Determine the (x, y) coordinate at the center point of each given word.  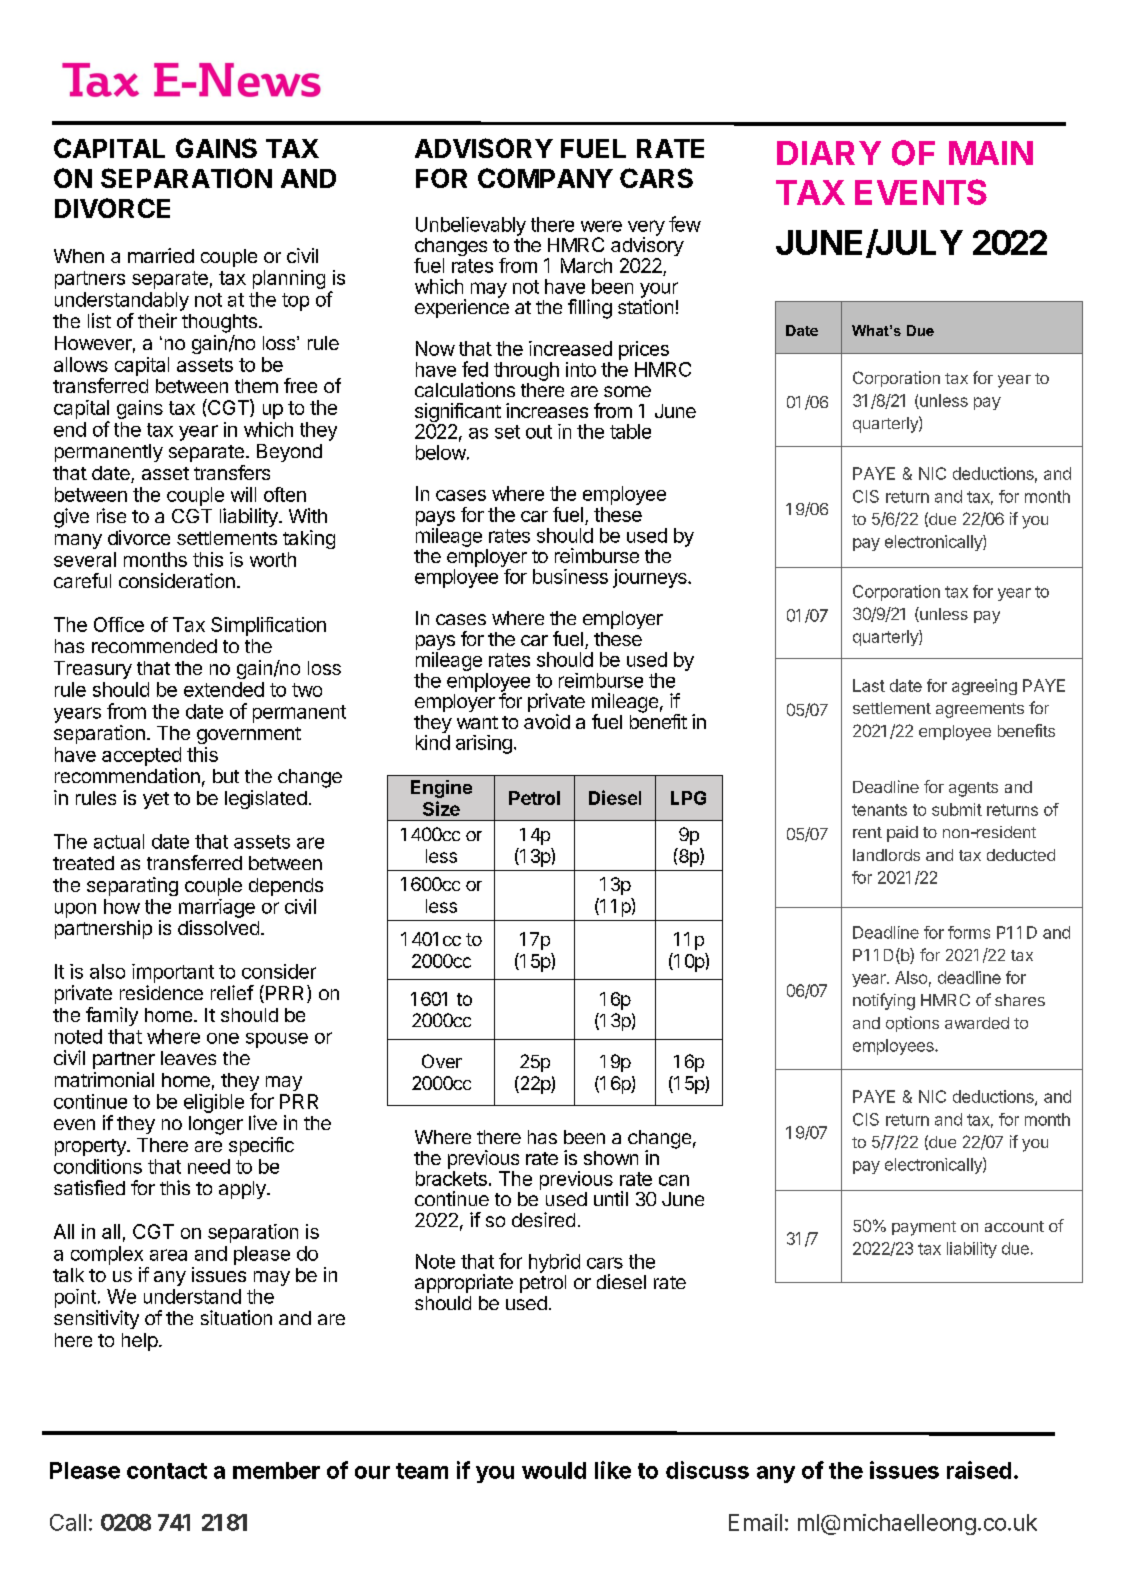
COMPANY (545, 178)
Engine (441, 789)
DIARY (829, 153)
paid (902, 834)
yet (156, 800)
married (161, 255)
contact (167, 1471)
